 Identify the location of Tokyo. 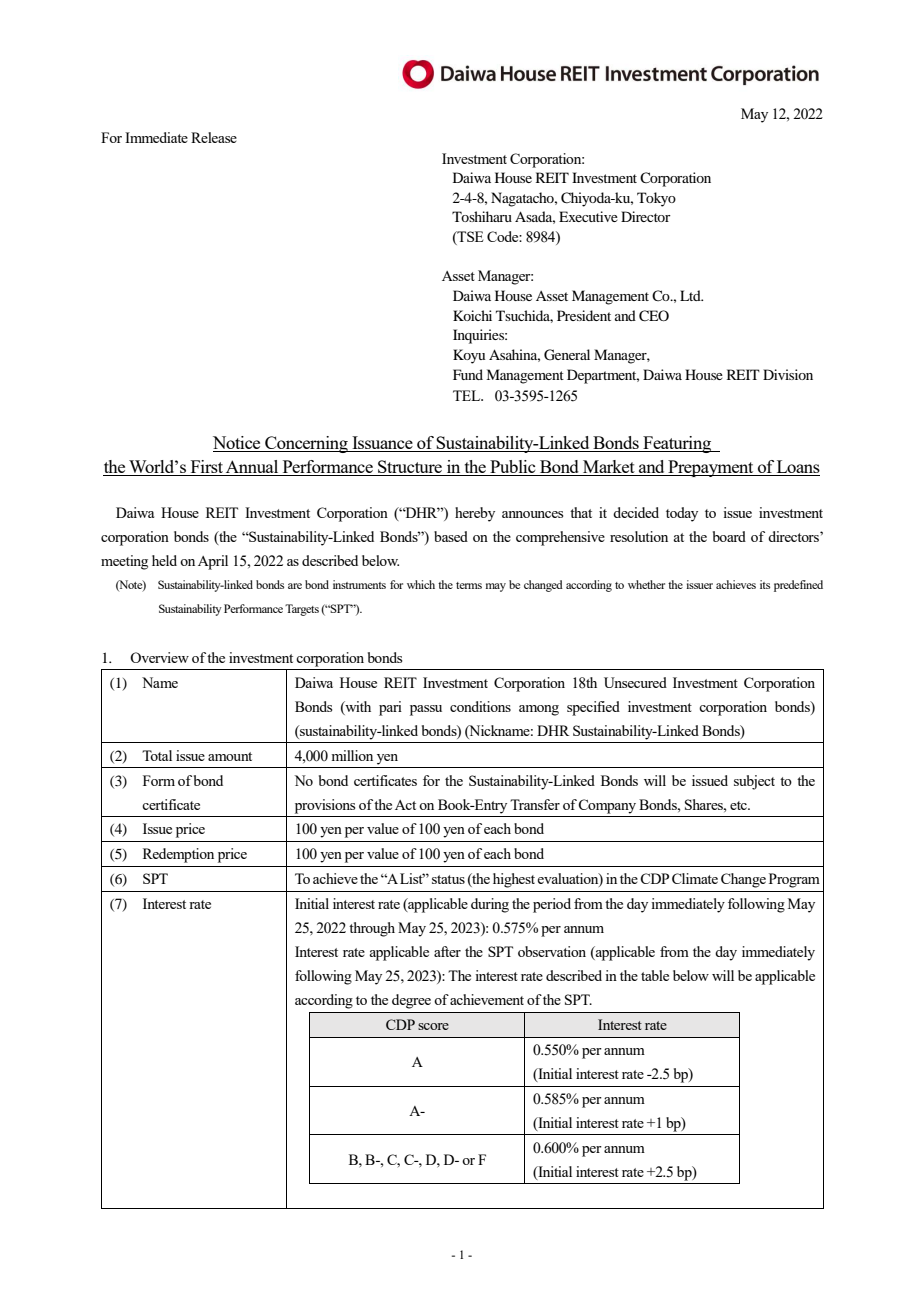
(656, 199).
